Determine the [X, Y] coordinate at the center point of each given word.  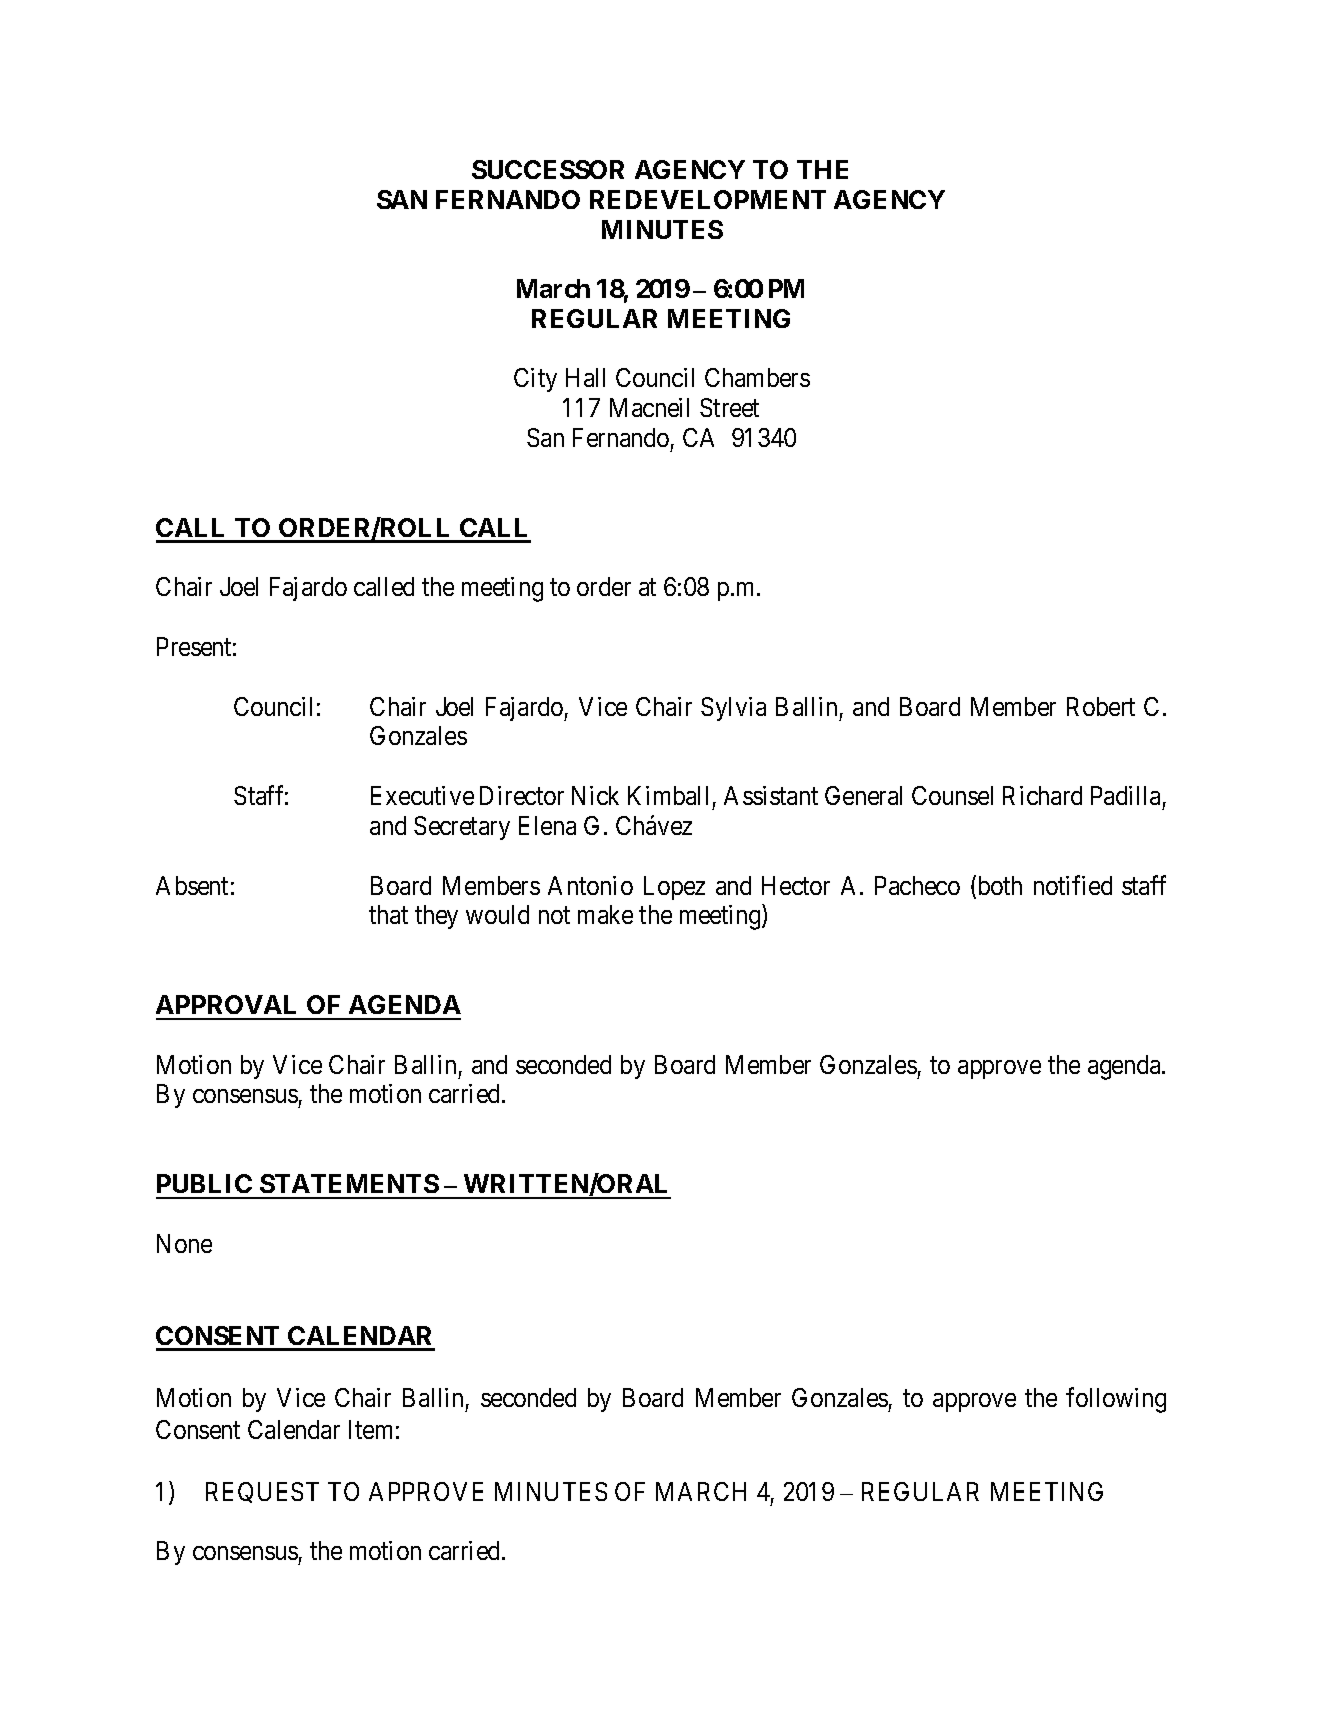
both [998, 886]
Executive [422, 795]
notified [1073, 885]
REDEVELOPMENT [708, 199]
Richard [1042, 795]
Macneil [649, 407]
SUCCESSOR [548, 169]
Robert [1101, 706]
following [1116, 1400]
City [535, 380]
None [184, 1243]
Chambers [757, 377]
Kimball [668, 795]
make [605, 914]
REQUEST [262, 1492]
